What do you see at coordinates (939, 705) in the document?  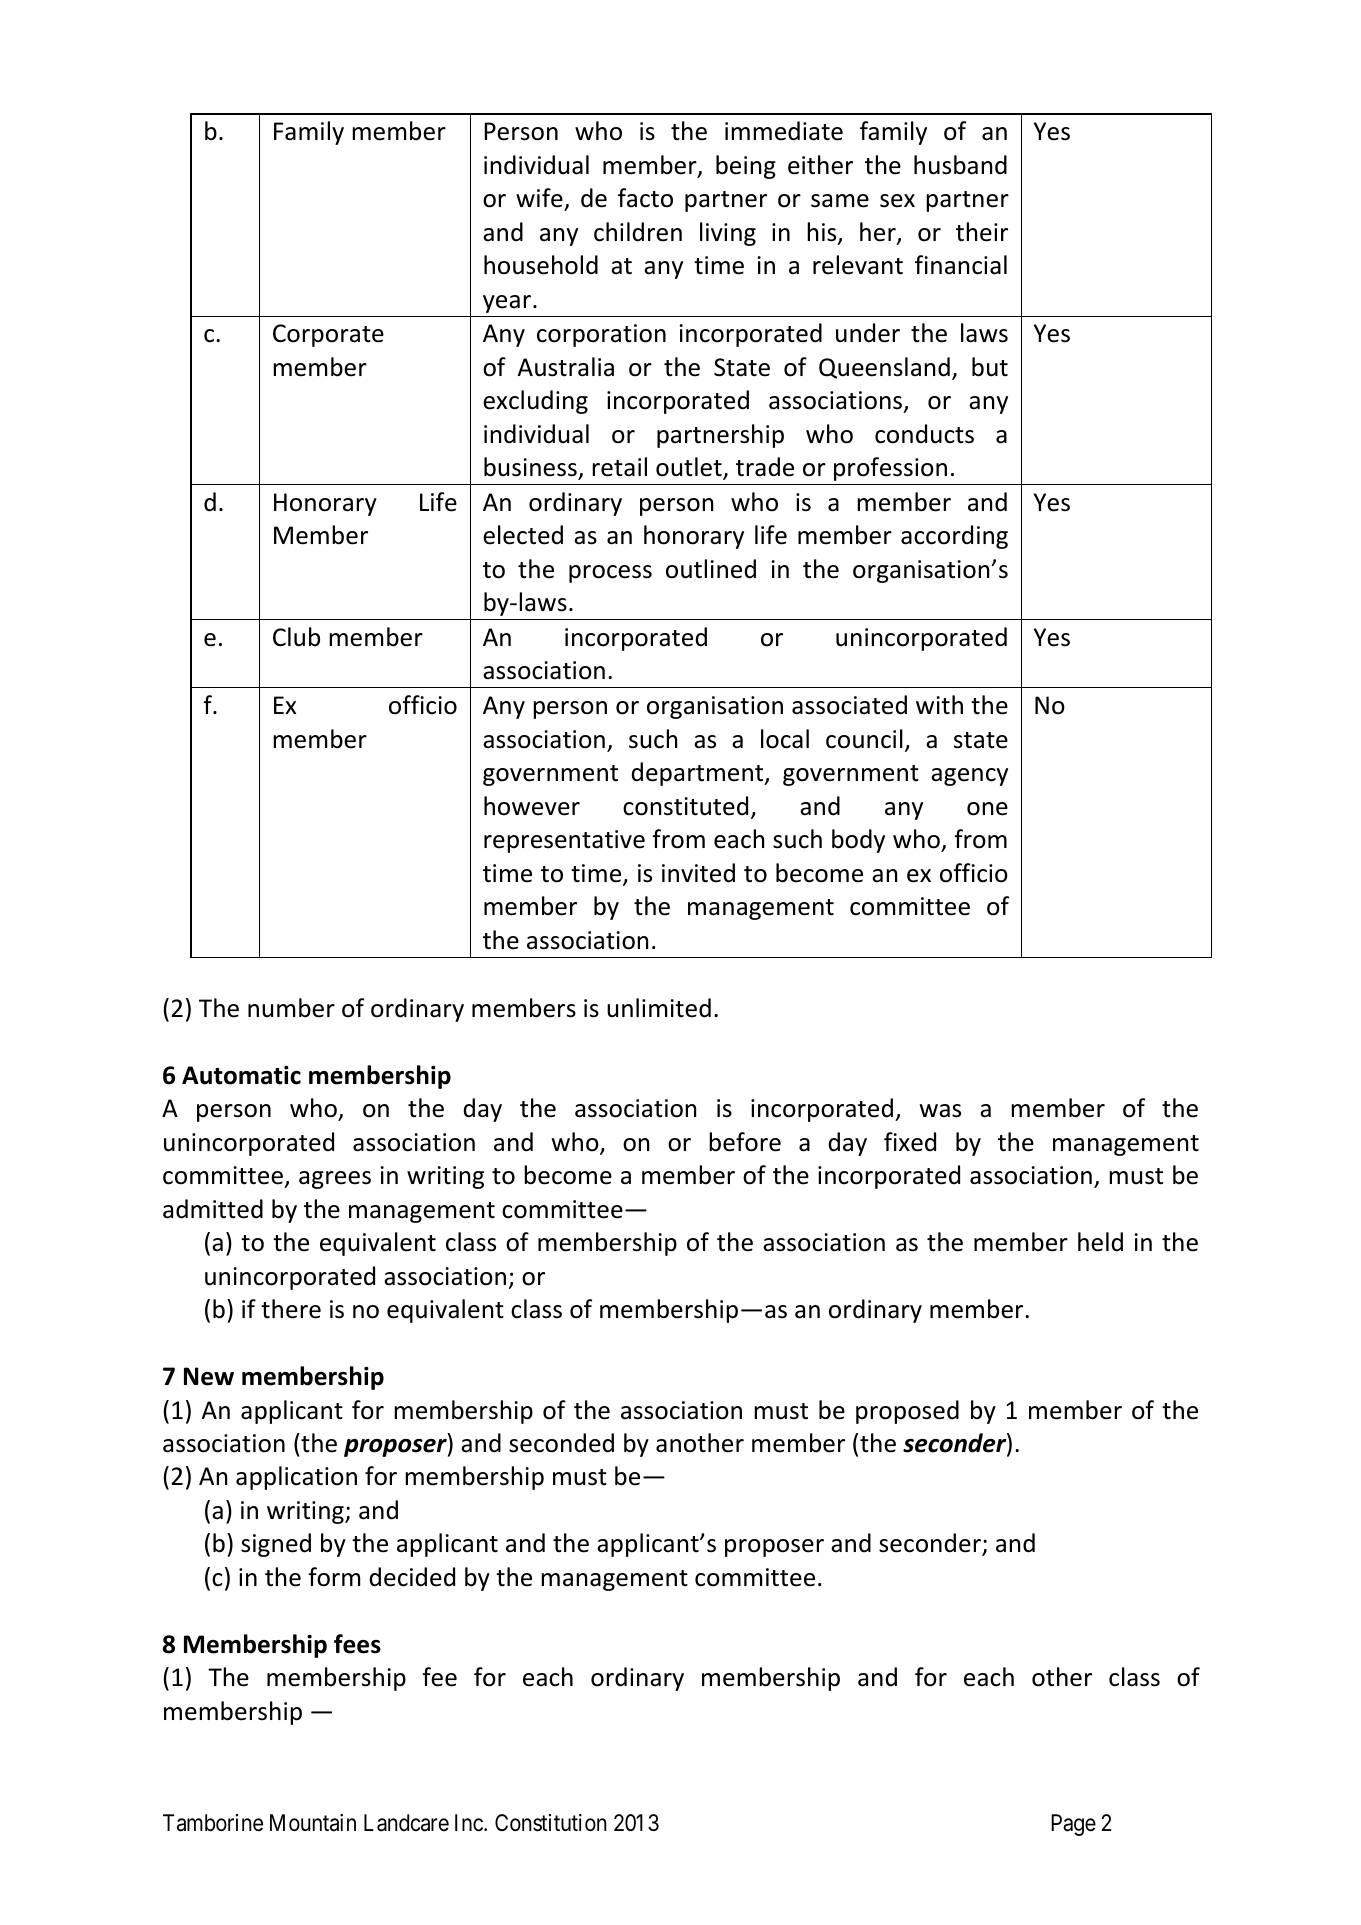 I see `with` at bounding box center [939, 705].
